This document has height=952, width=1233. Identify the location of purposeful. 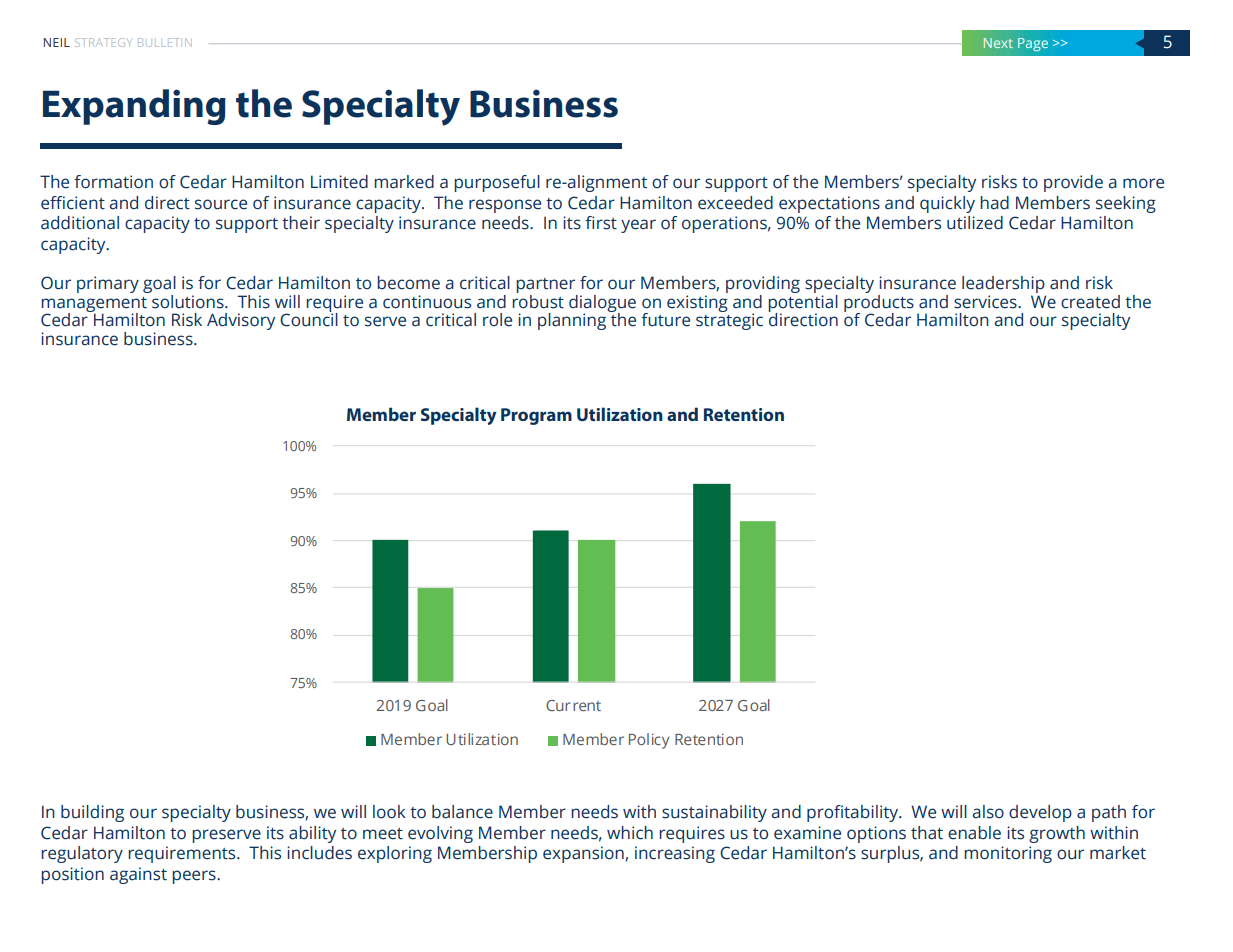
(497, 183).
